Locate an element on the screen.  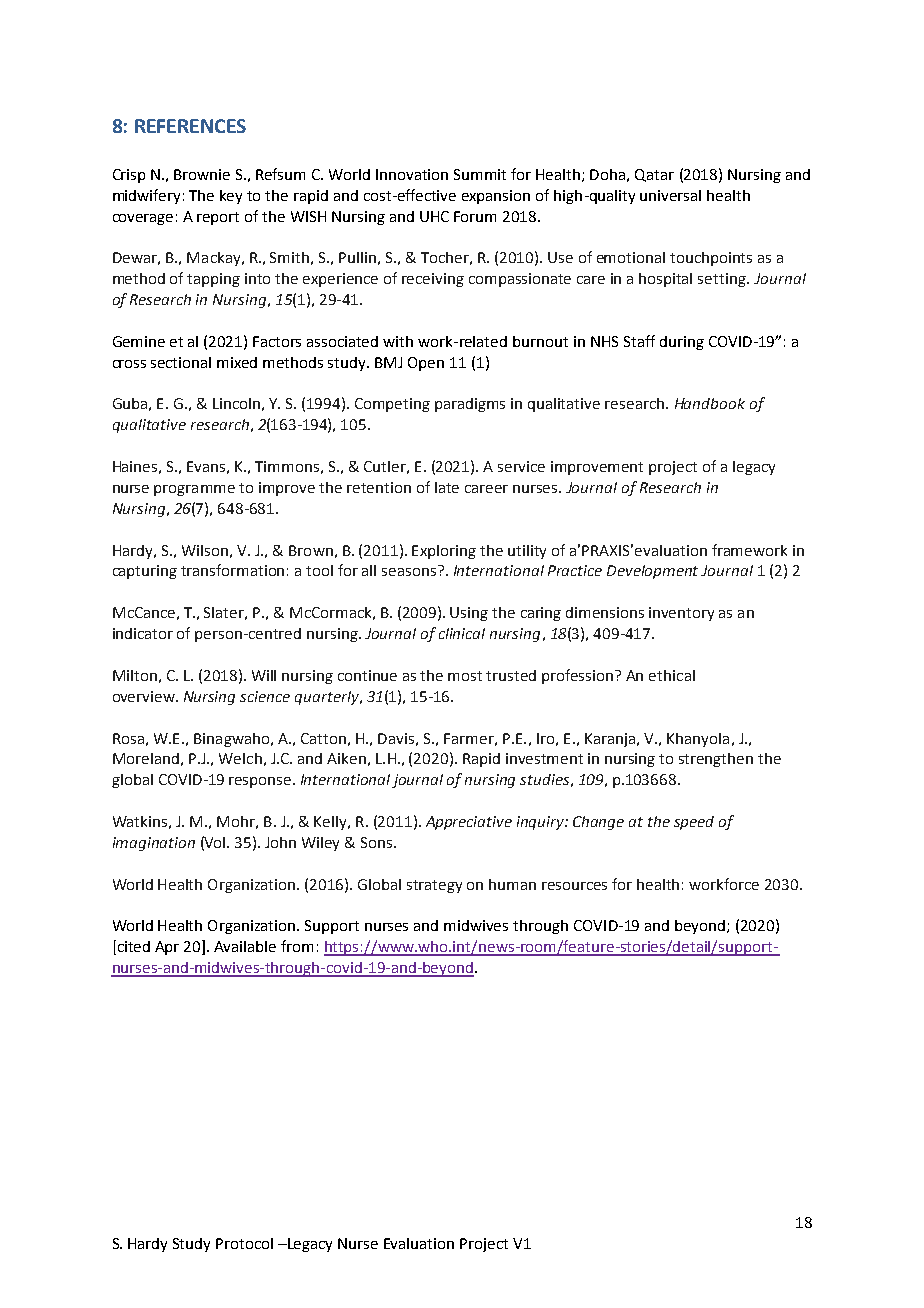
REFERENCES is located at coordinates (190, 126).
